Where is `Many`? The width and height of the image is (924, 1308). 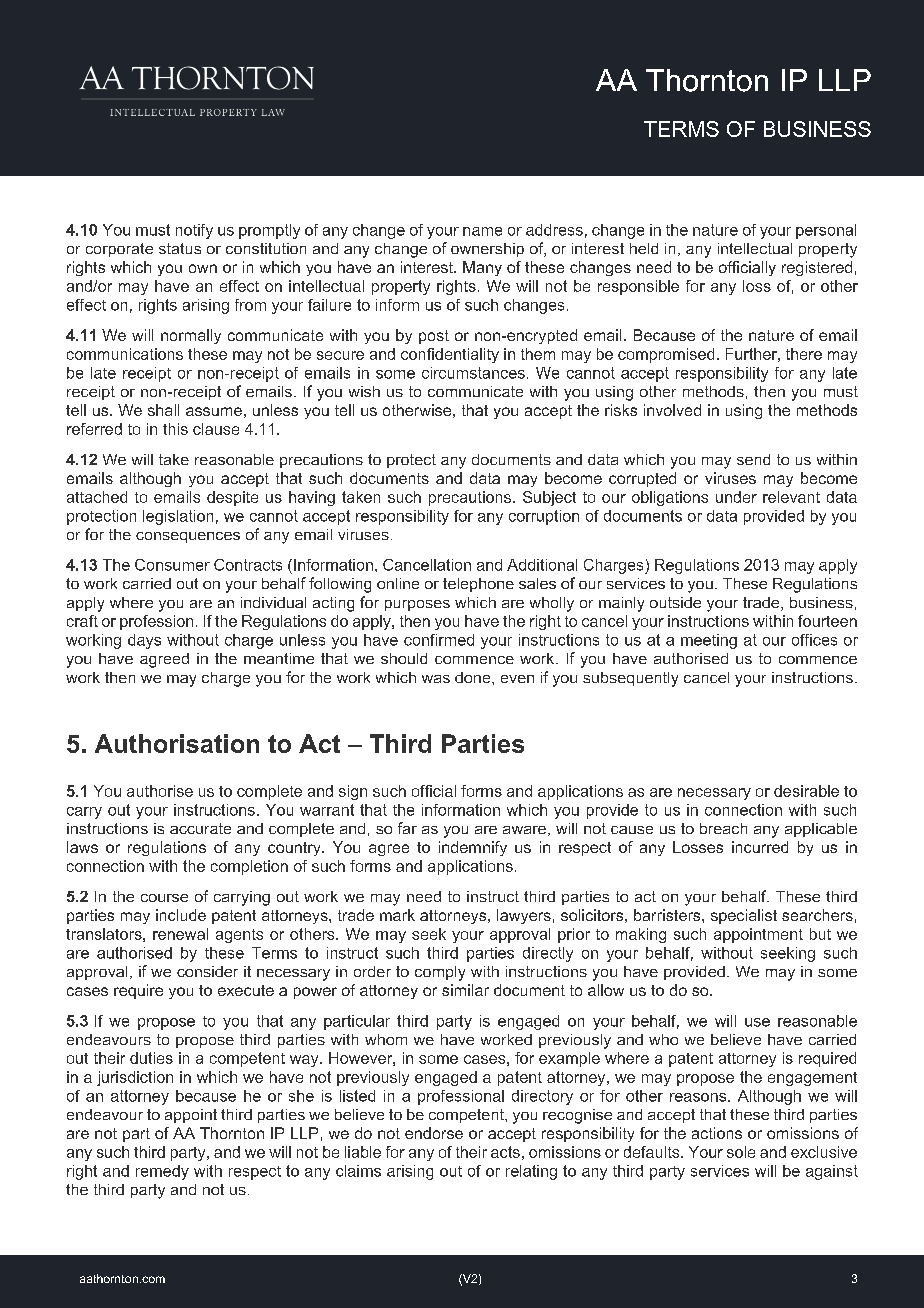 Many is located at coordinates (482, 268).
